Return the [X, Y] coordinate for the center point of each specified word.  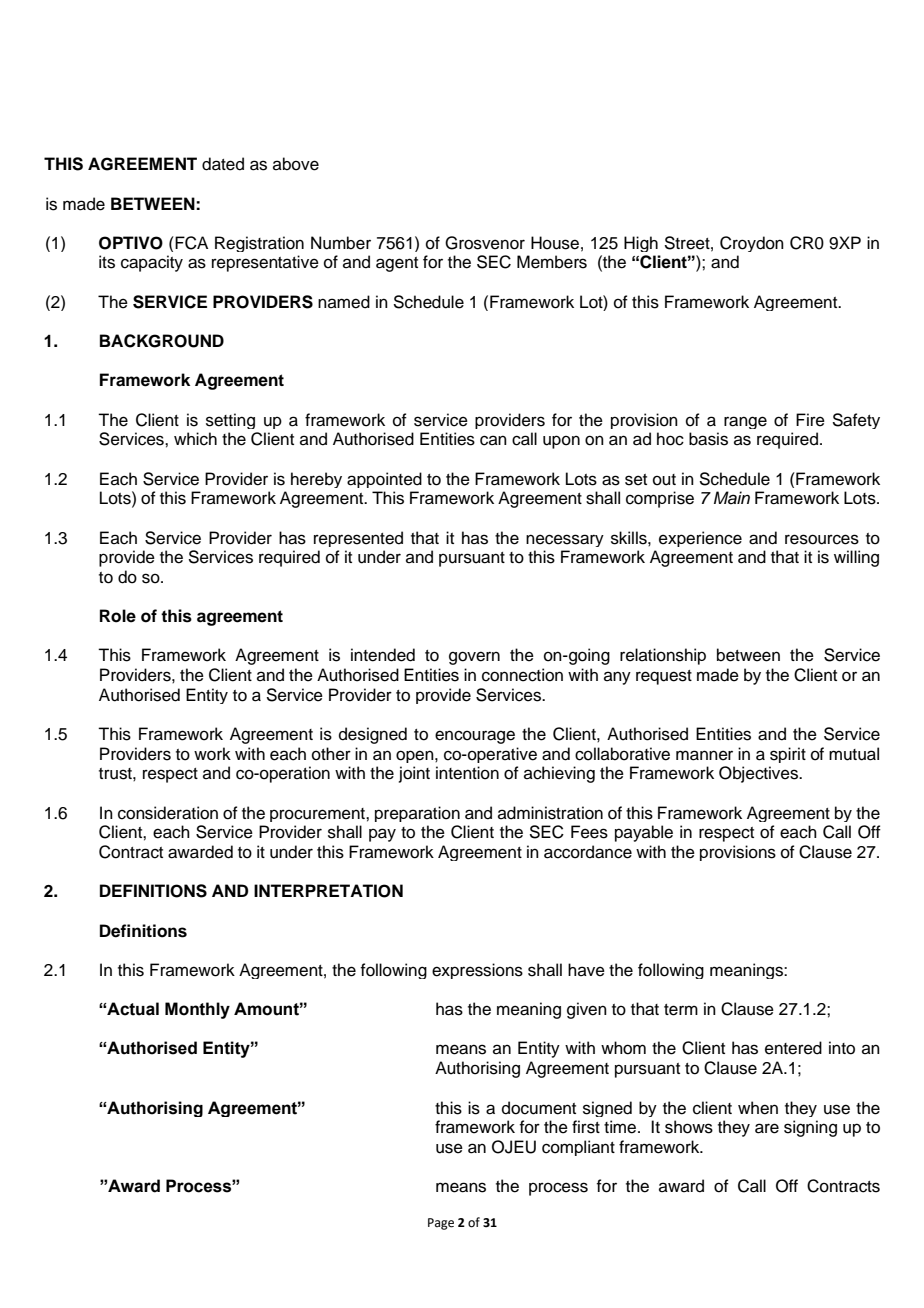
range [745, 422]
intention [467, 773]
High [641, 244]
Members [552, 262]
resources [822, 539]
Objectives [759, 774]
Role [118, 616]
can [493, 440]
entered [793, 1048]
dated [223, 164]
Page [441, 1224]
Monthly [197, 1010]
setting [230, 421]
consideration [168, 813]
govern [474, 658]
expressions [477, 971]
